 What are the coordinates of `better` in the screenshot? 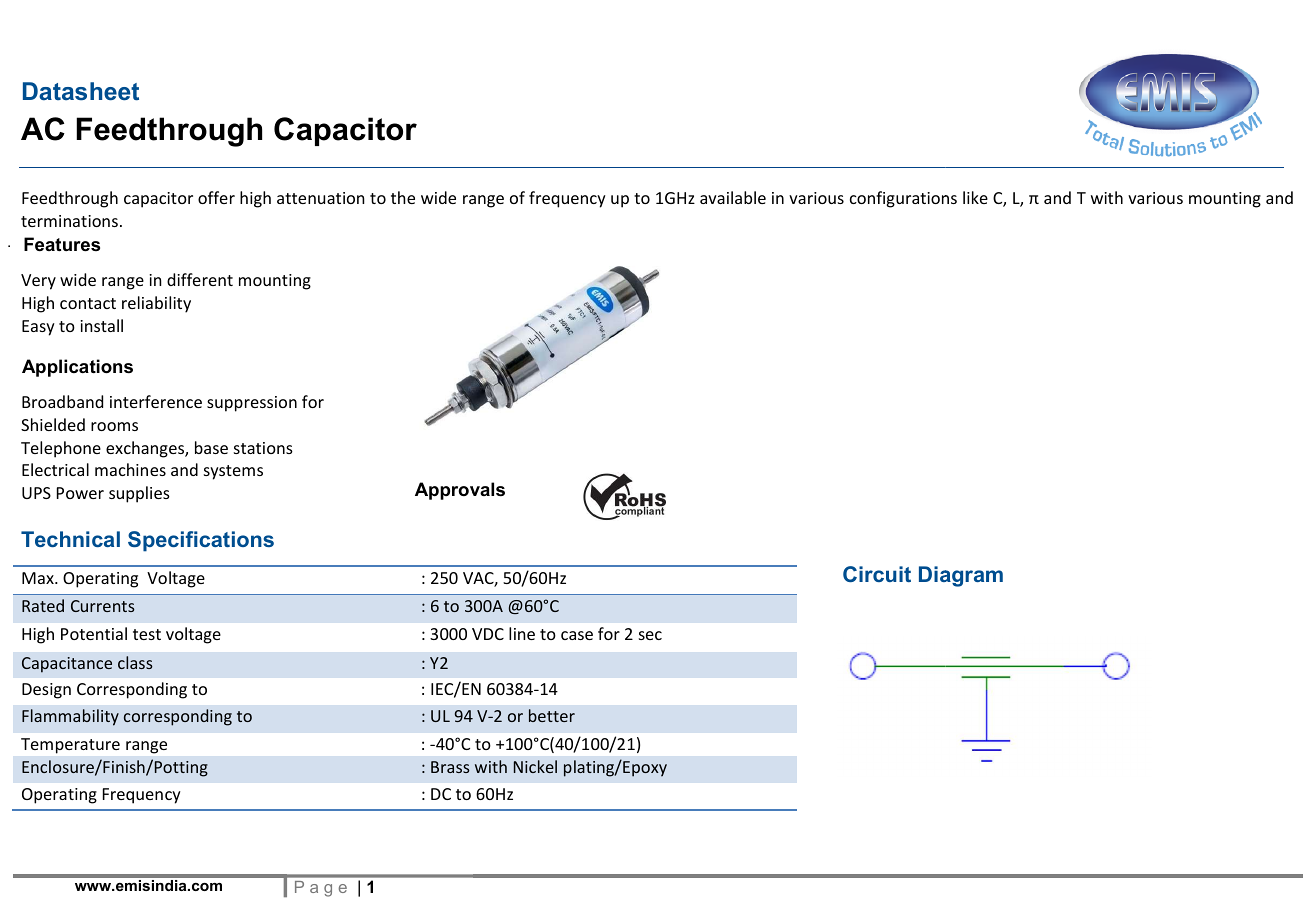 It's located at (552, 715).
